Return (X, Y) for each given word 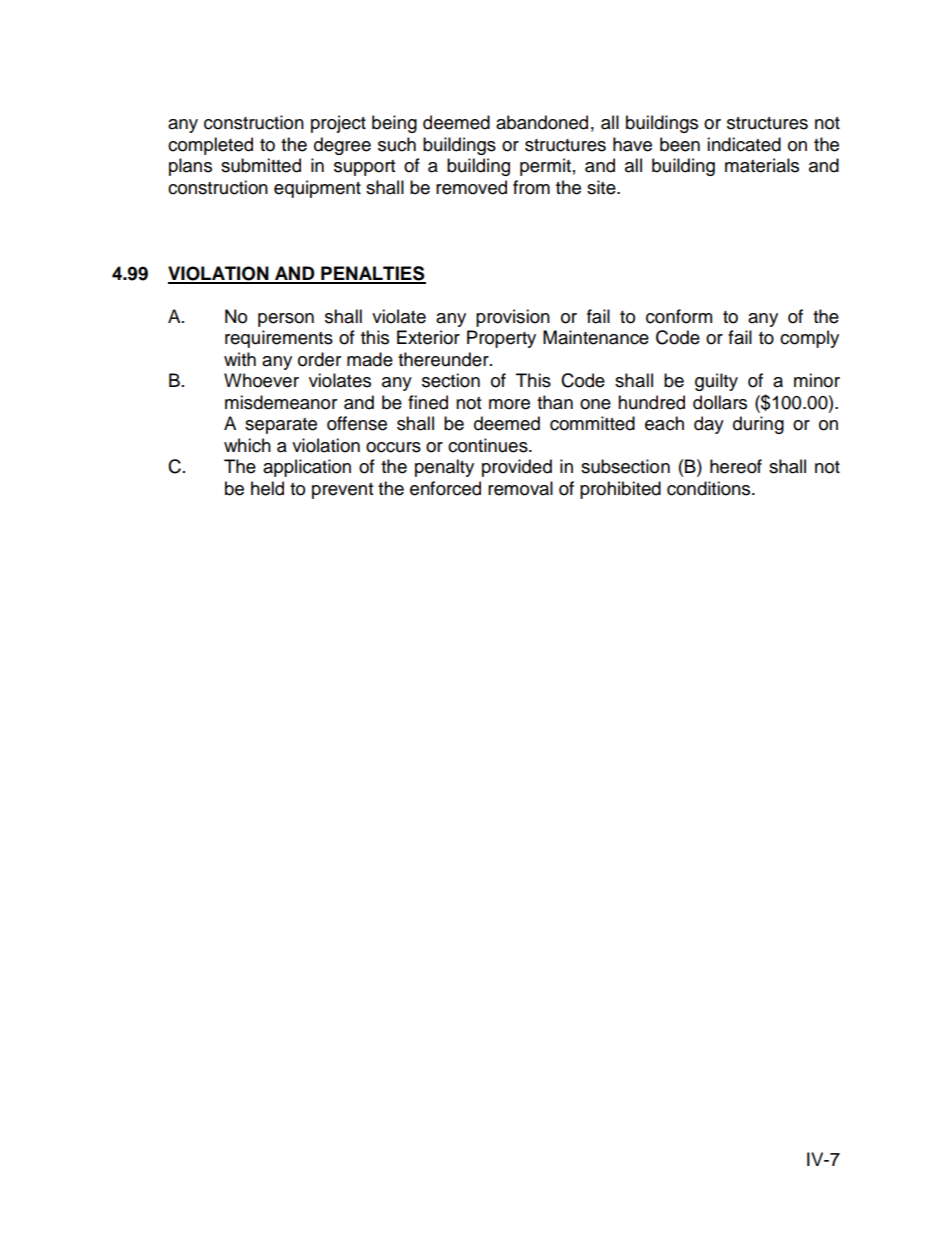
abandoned (542, 122)
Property (501, 339)
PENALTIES (372, 274)
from (531, 187)
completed (210, 146)
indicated (744, 144)
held (267, 488)
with (240, 359)
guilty (716, 382)
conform (679, 316)
